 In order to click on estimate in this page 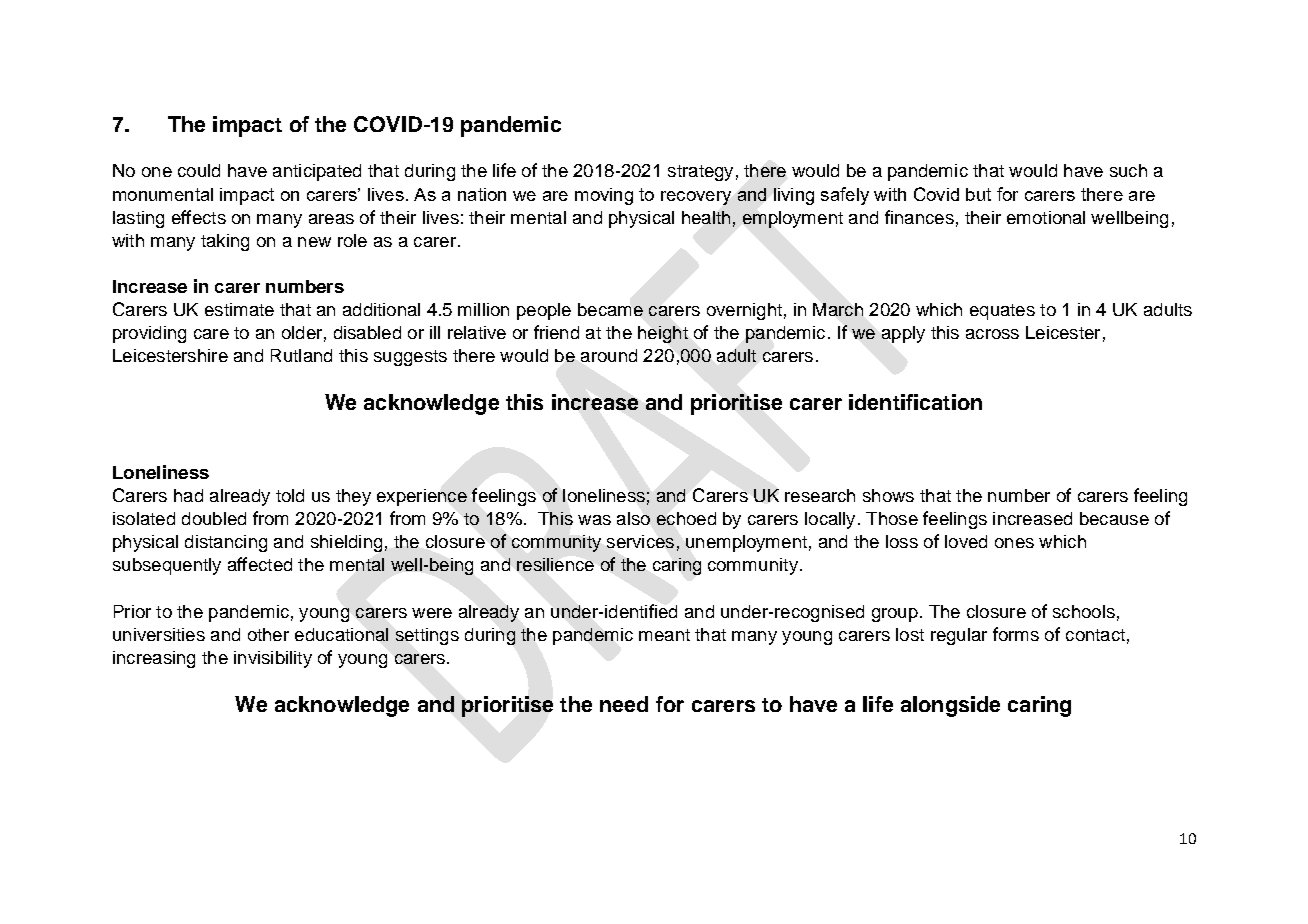, I will do `click(239, 309)`.
